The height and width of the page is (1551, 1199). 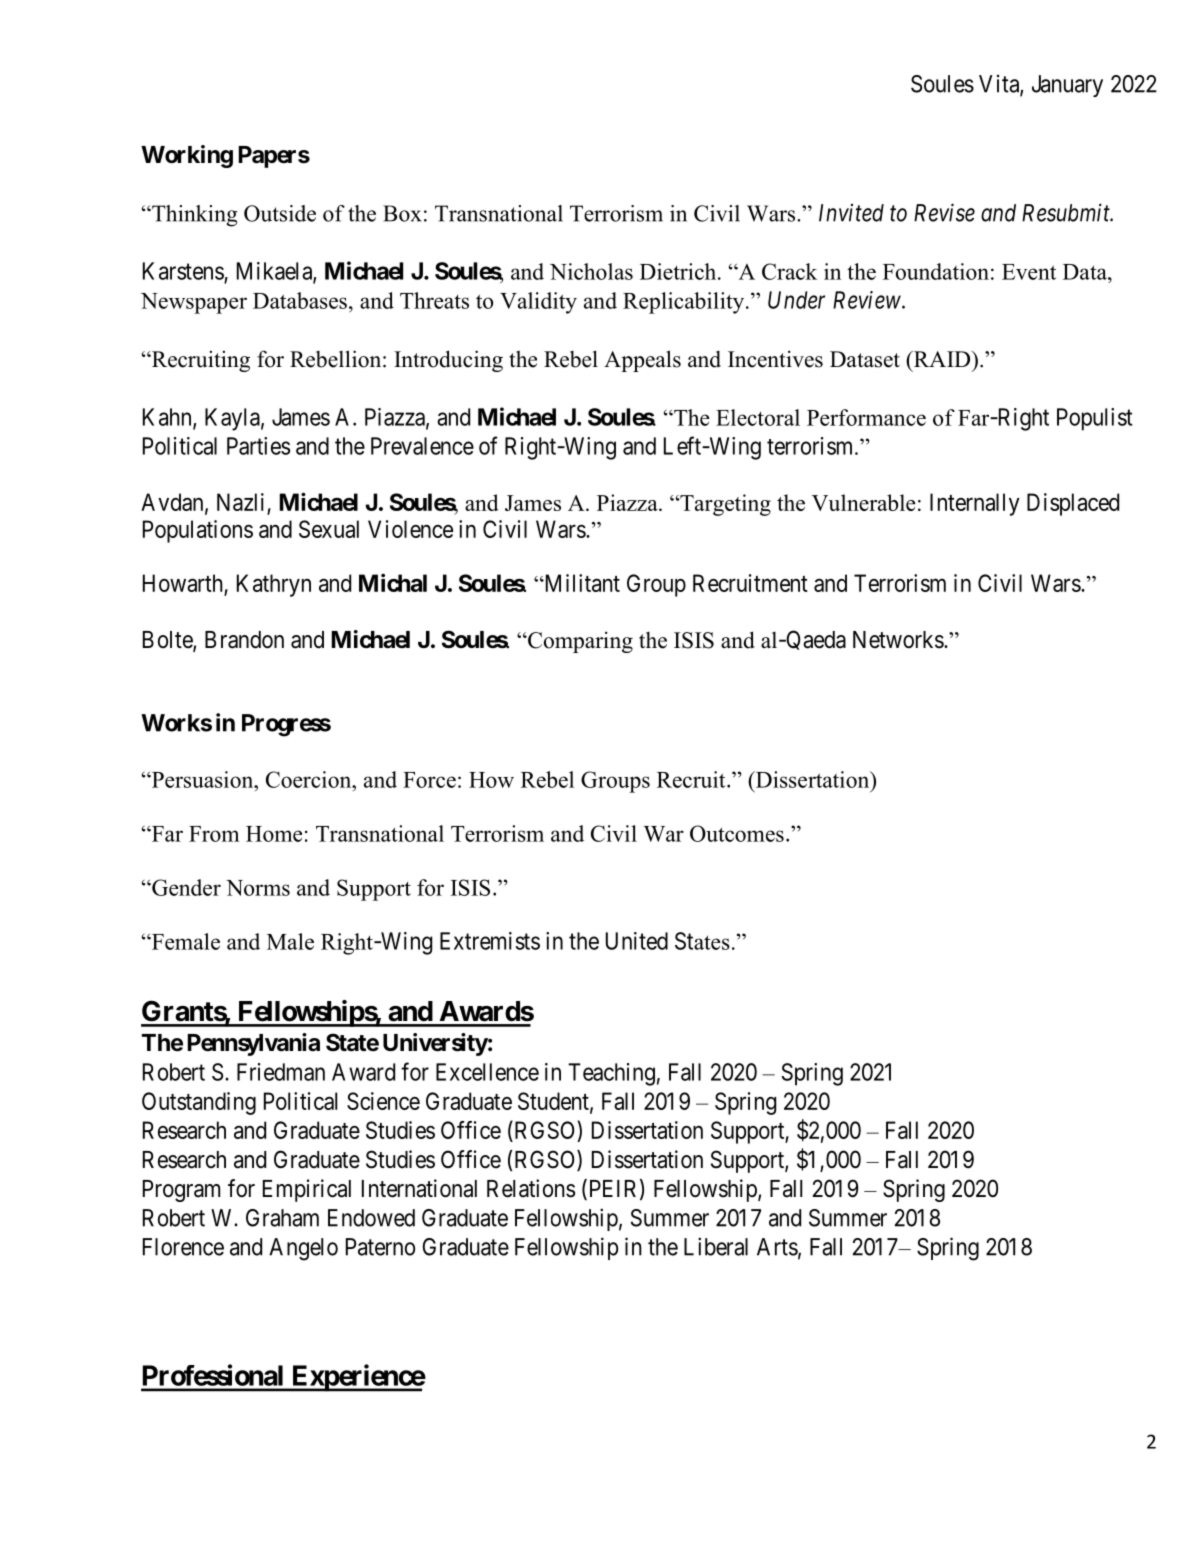 What do you see at coordinates (975, 504) in the page?
I see `Internally` at bounding box center [975, 504].
